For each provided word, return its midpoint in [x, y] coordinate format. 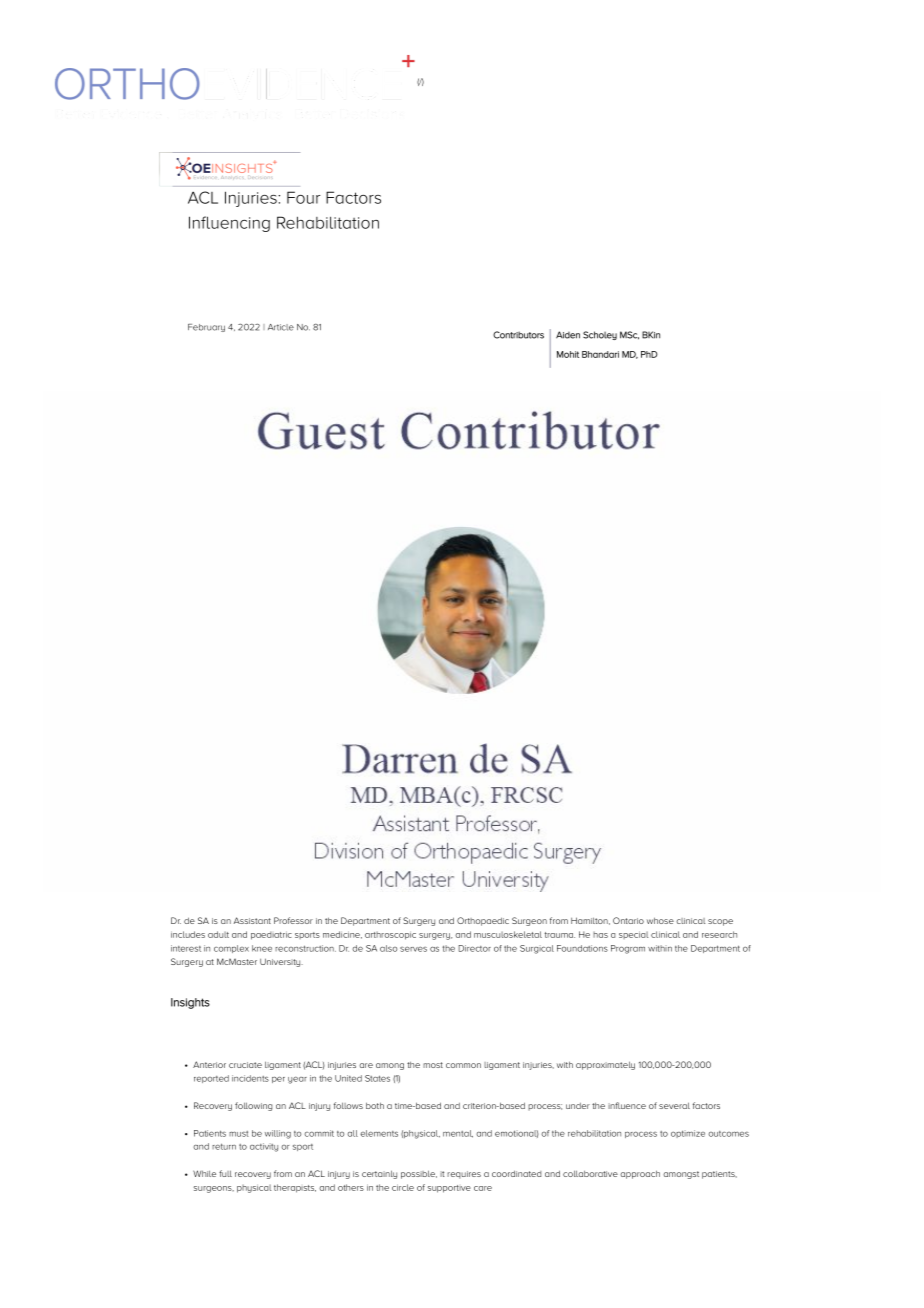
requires [464, 1175]
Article [281, 327]
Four [303, 197]
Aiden [568, 335]
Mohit [568, 354]
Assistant [252, 920]
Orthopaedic [483, 921]
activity [264, 1147]
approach [640, 1174]
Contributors [518, 335]
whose [660, 920]
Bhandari [600, 354]
